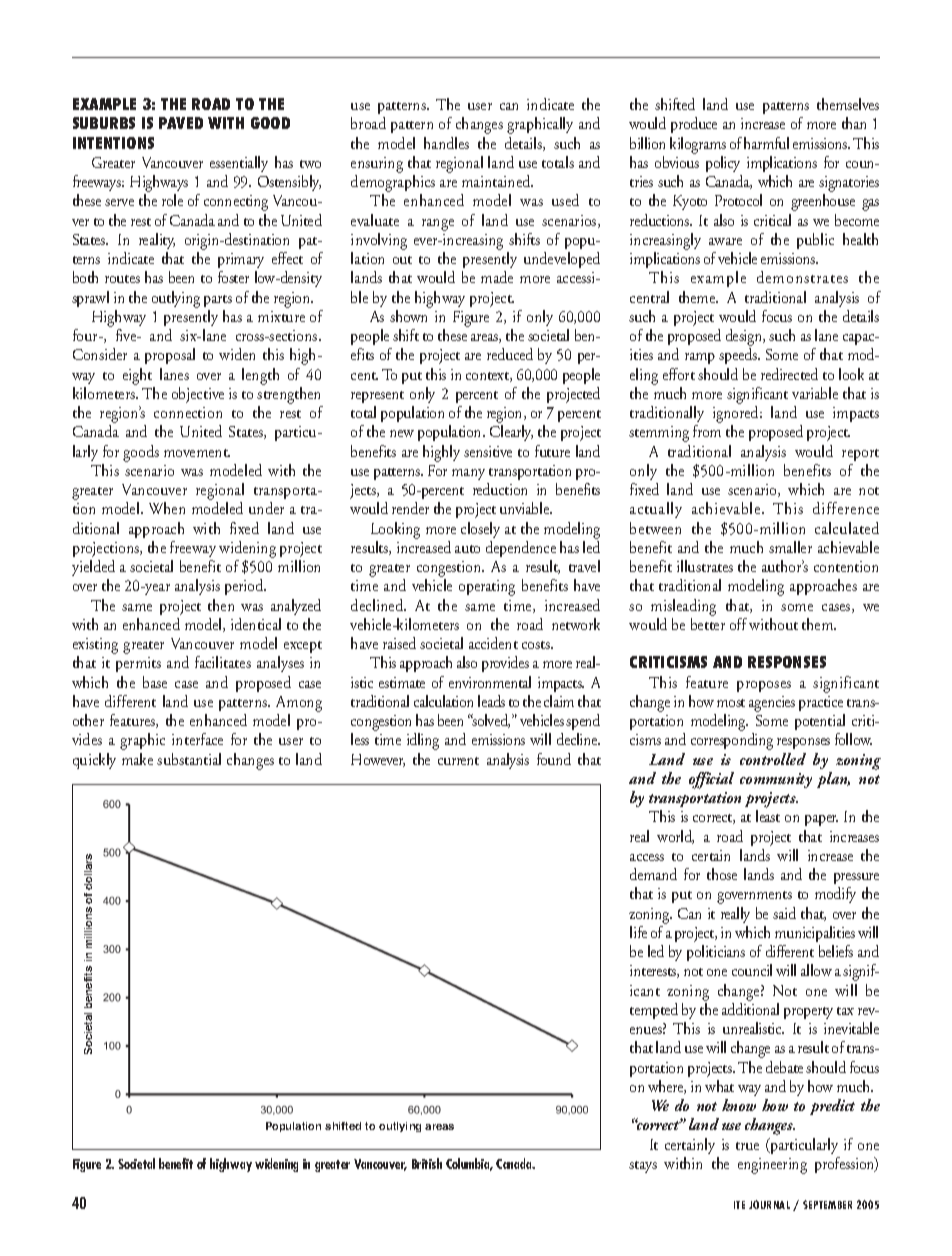 The height and width of the page is (1256, 952). I want to click on harmful, so click(766, 143).
